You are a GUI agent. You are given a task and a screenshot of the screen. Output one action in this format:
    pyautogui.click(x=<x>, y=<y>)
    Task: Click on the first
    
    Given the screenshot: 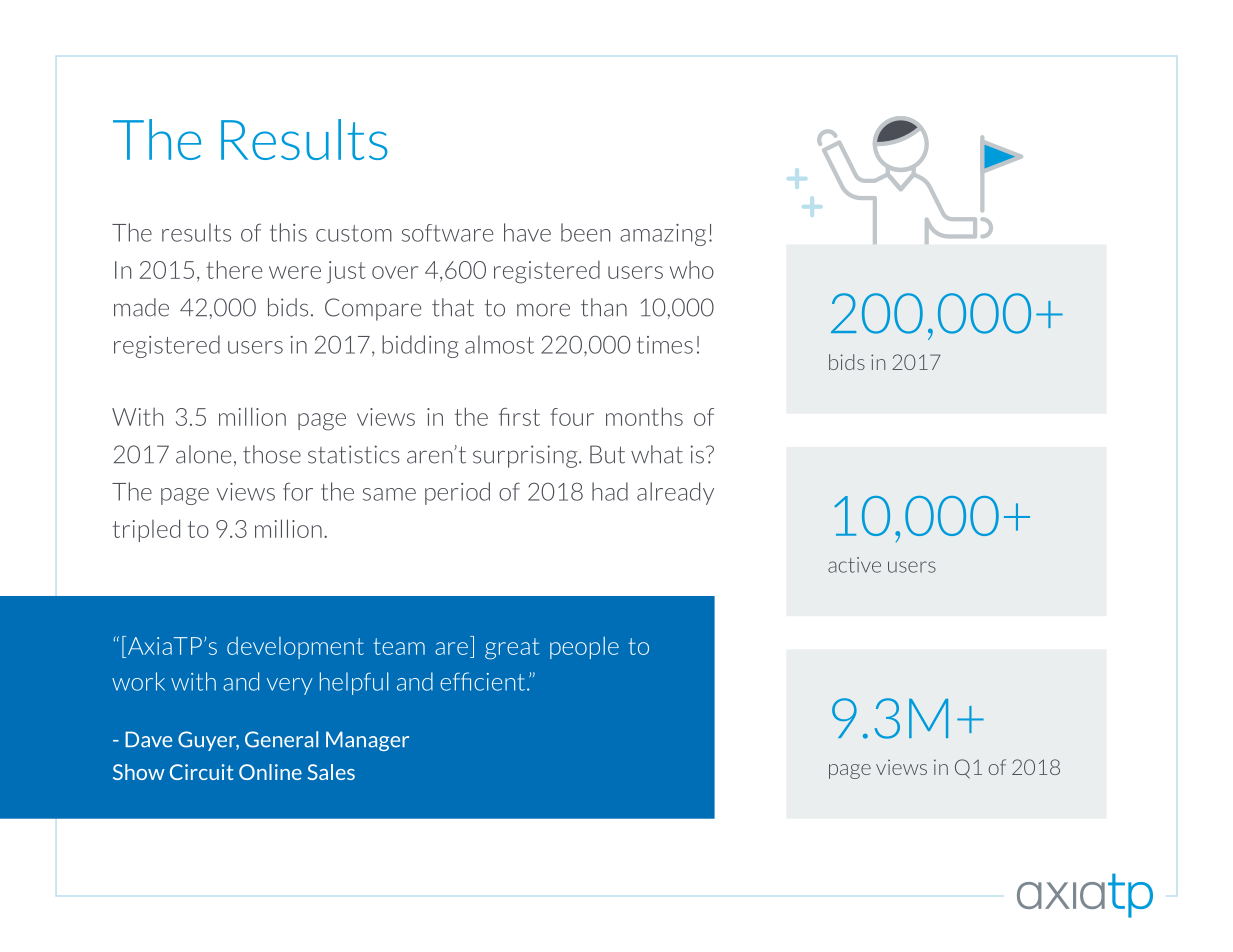 What is the action you would take?
    pyautogui.click(x=519, y=417)
